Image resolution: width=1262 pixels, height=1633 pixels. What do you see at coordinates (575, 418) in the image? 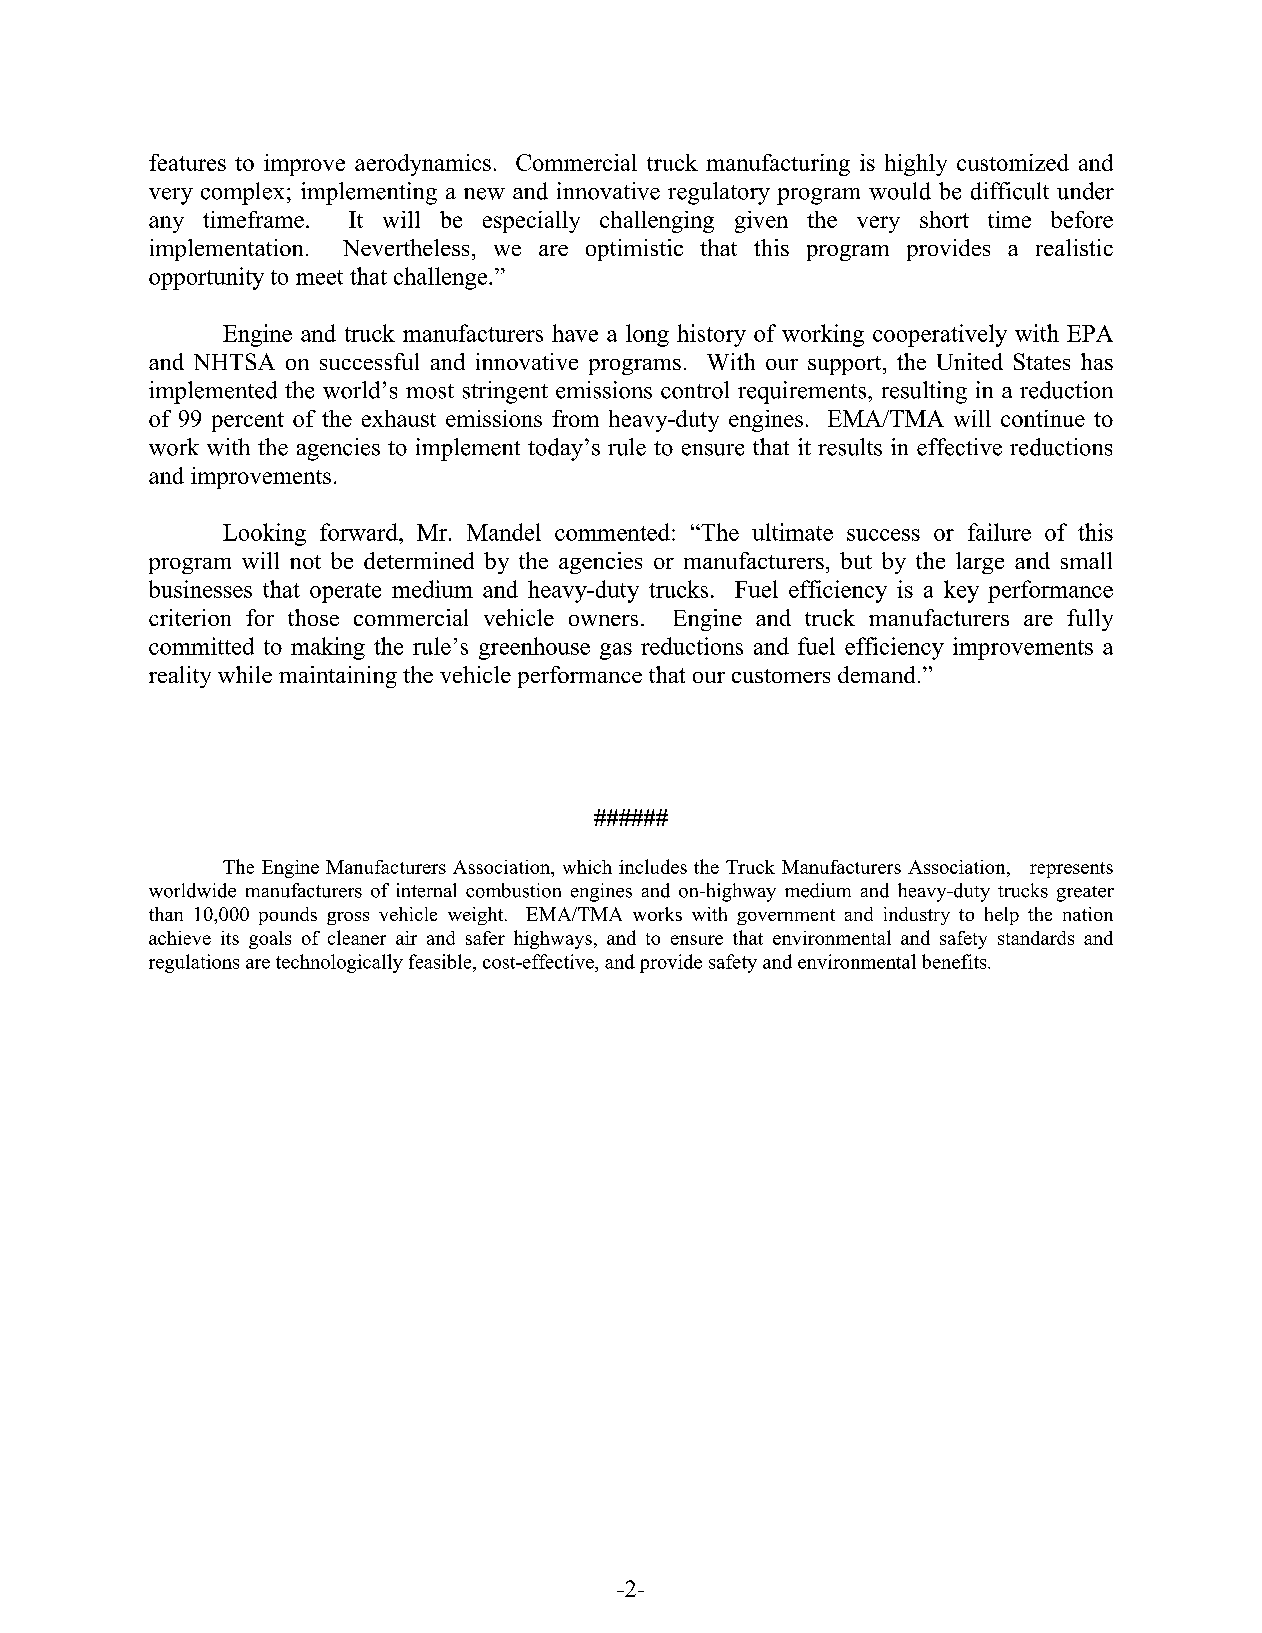
I see `from` at bounding box center [575, 418].
